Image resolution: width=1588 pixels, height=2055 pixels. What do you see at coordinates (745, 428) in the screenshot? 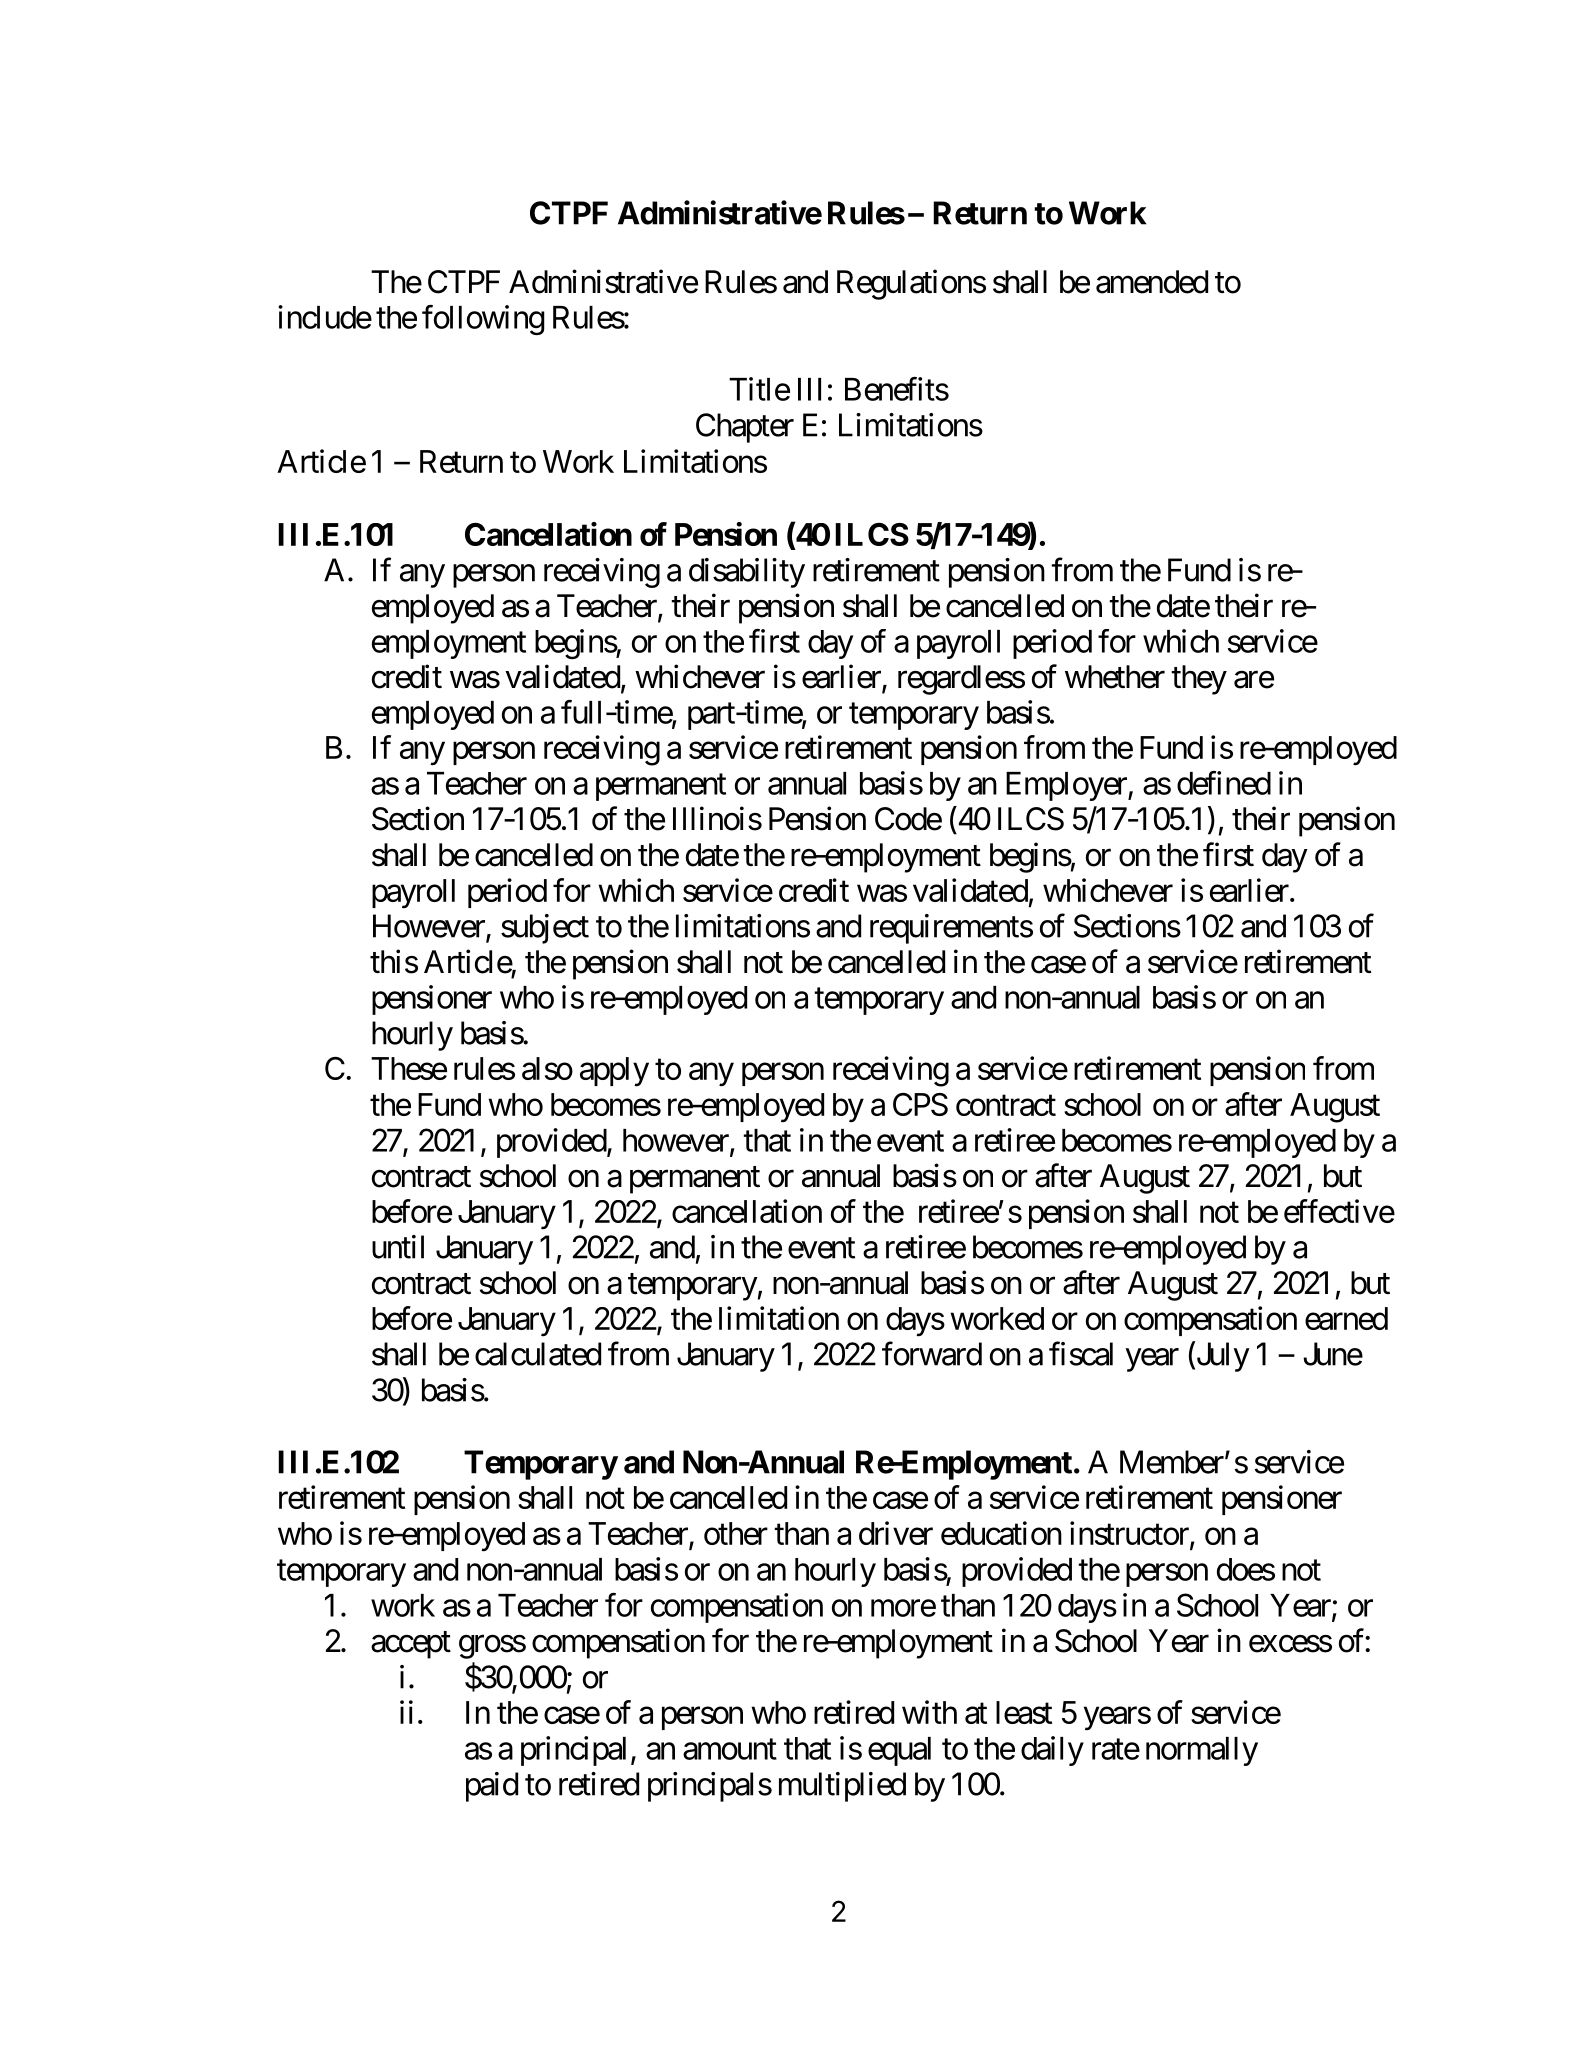
I see `Chapter` at bounding box center [745, 428].
